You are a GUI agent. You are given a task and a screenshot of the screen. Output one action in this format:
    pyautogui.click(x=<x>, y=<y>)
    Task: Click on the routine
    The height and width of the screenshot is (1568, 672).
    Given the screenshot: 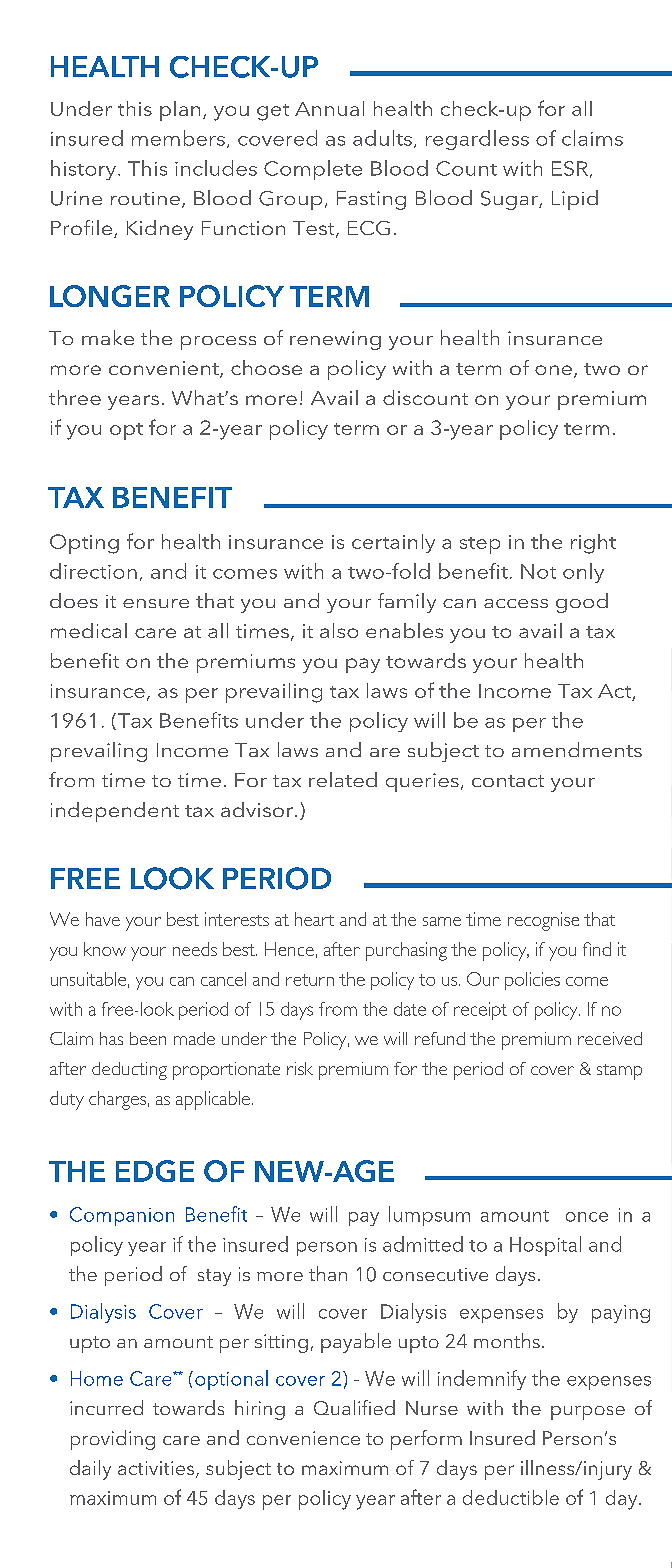 What is the action you would take?
    pyautogui.click(x=145, y=198)
